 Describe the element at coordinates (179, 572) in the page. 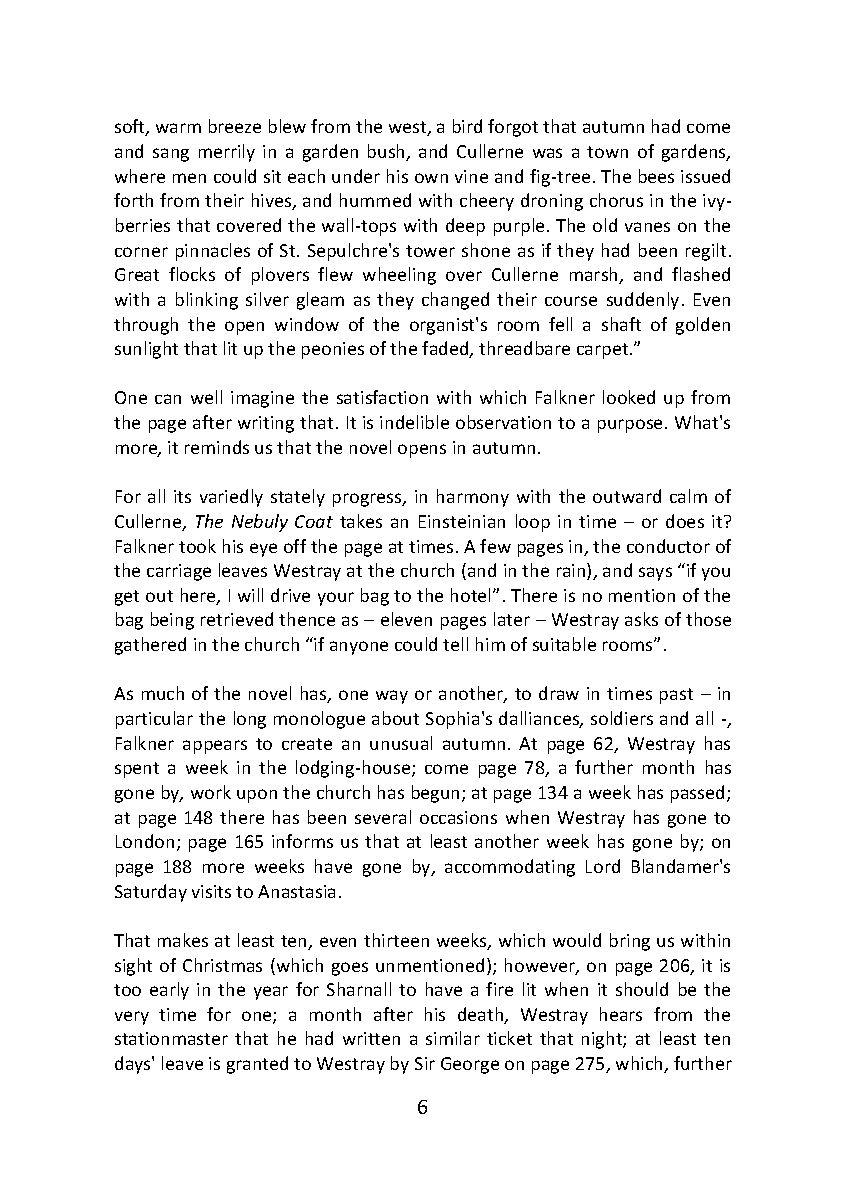

I see `carriage` at that location.
